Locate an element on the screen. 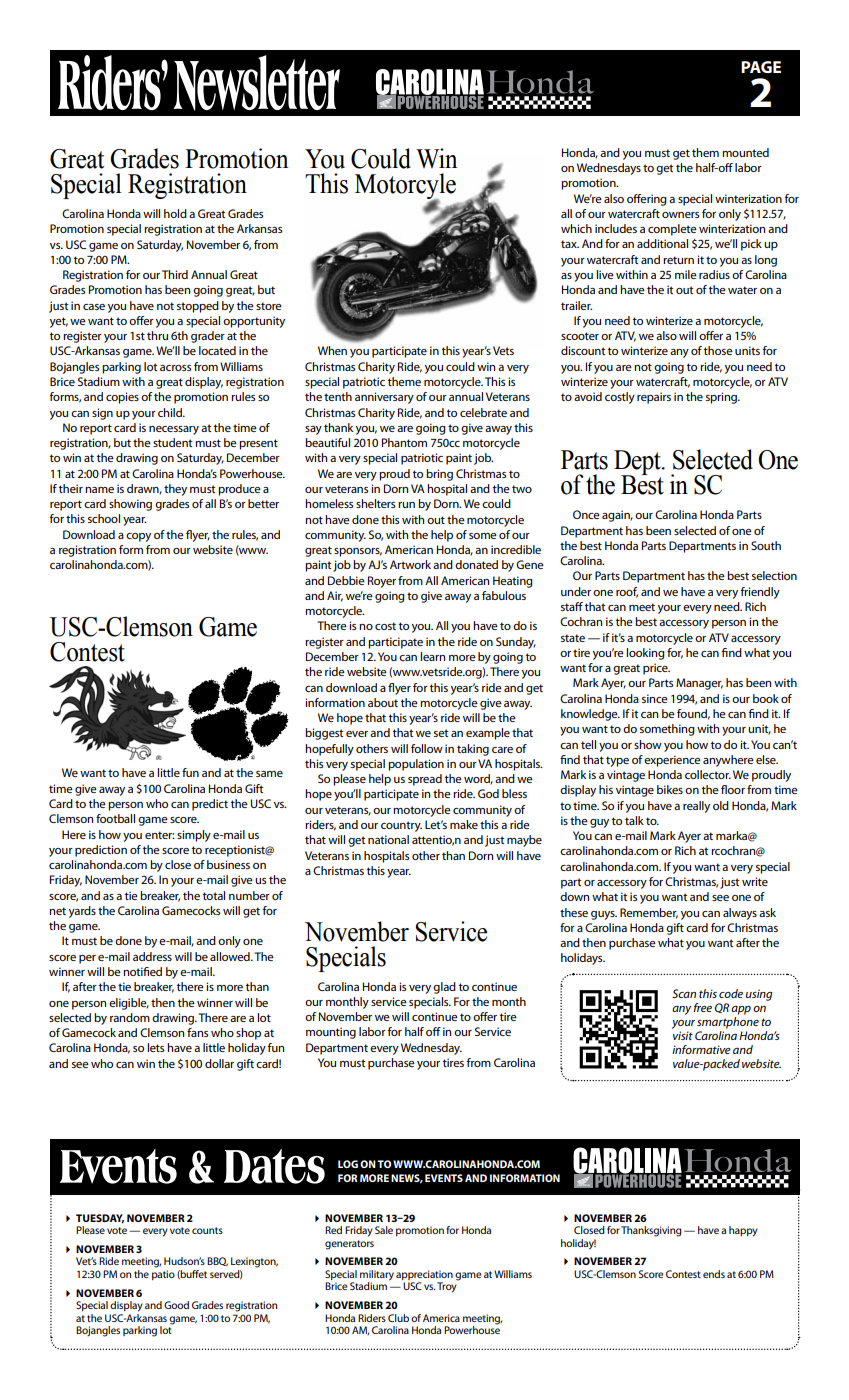  glad is located at coordinates (444, 988).
